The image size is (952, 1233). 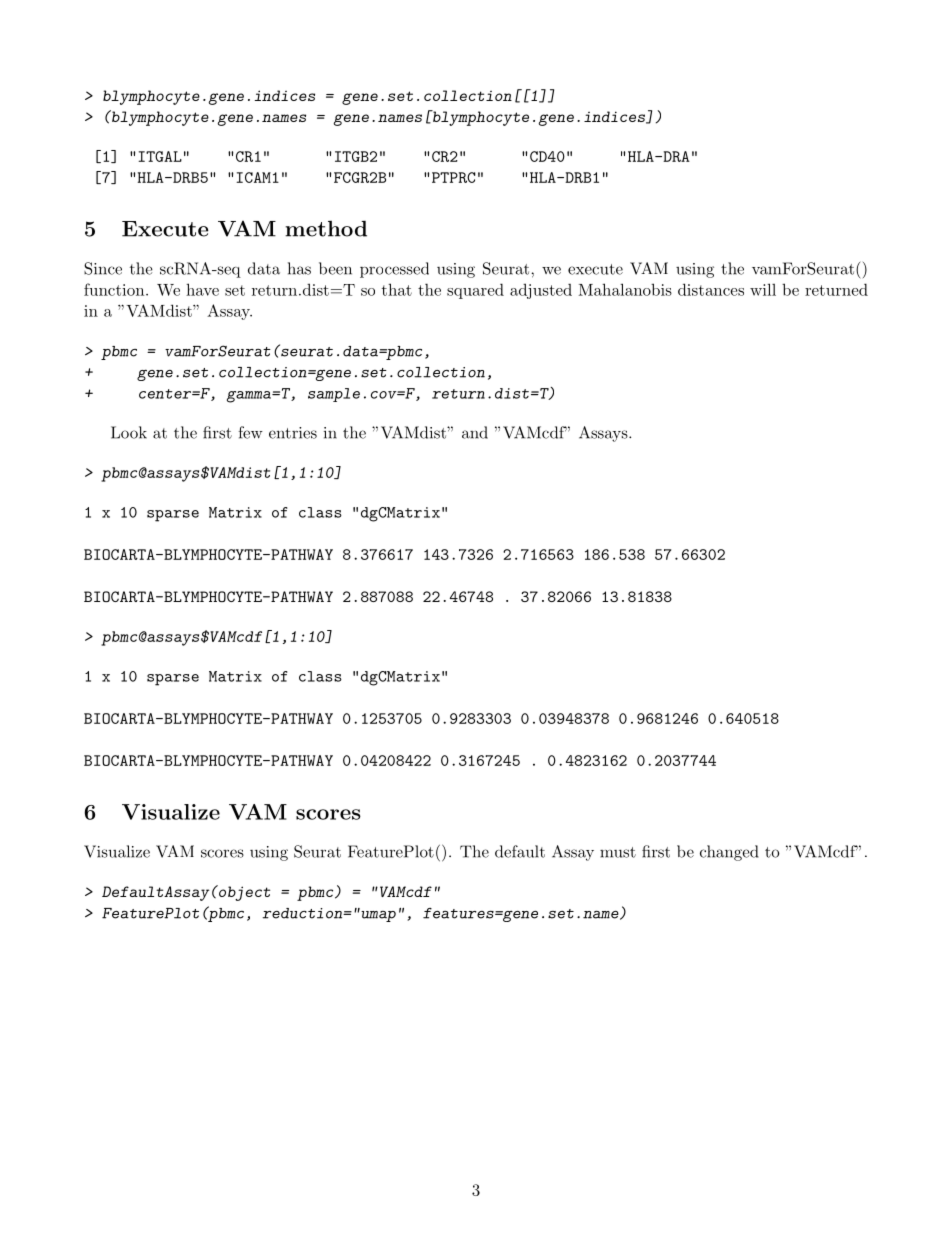 What do you see at coordinates (129, 432) in the document?
I see `Look` at bounding box center [129, 432].
